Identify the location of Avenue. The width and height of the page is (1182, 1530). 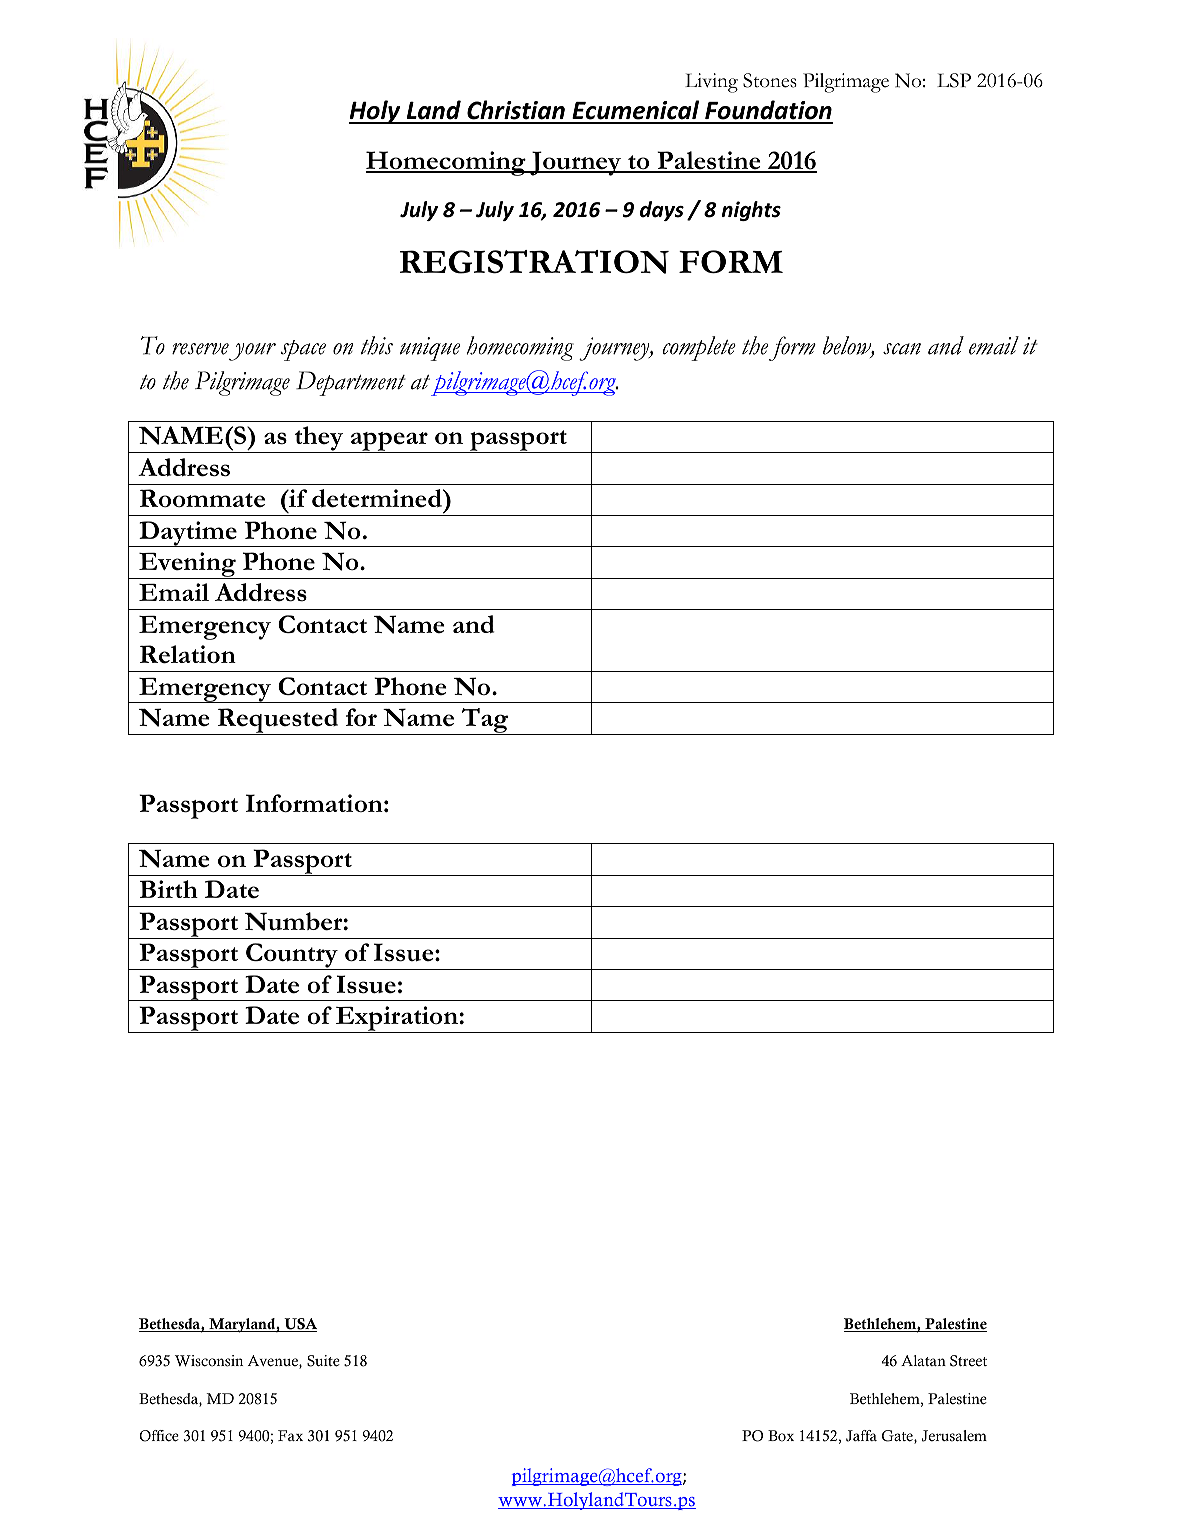
(274, 1362).
